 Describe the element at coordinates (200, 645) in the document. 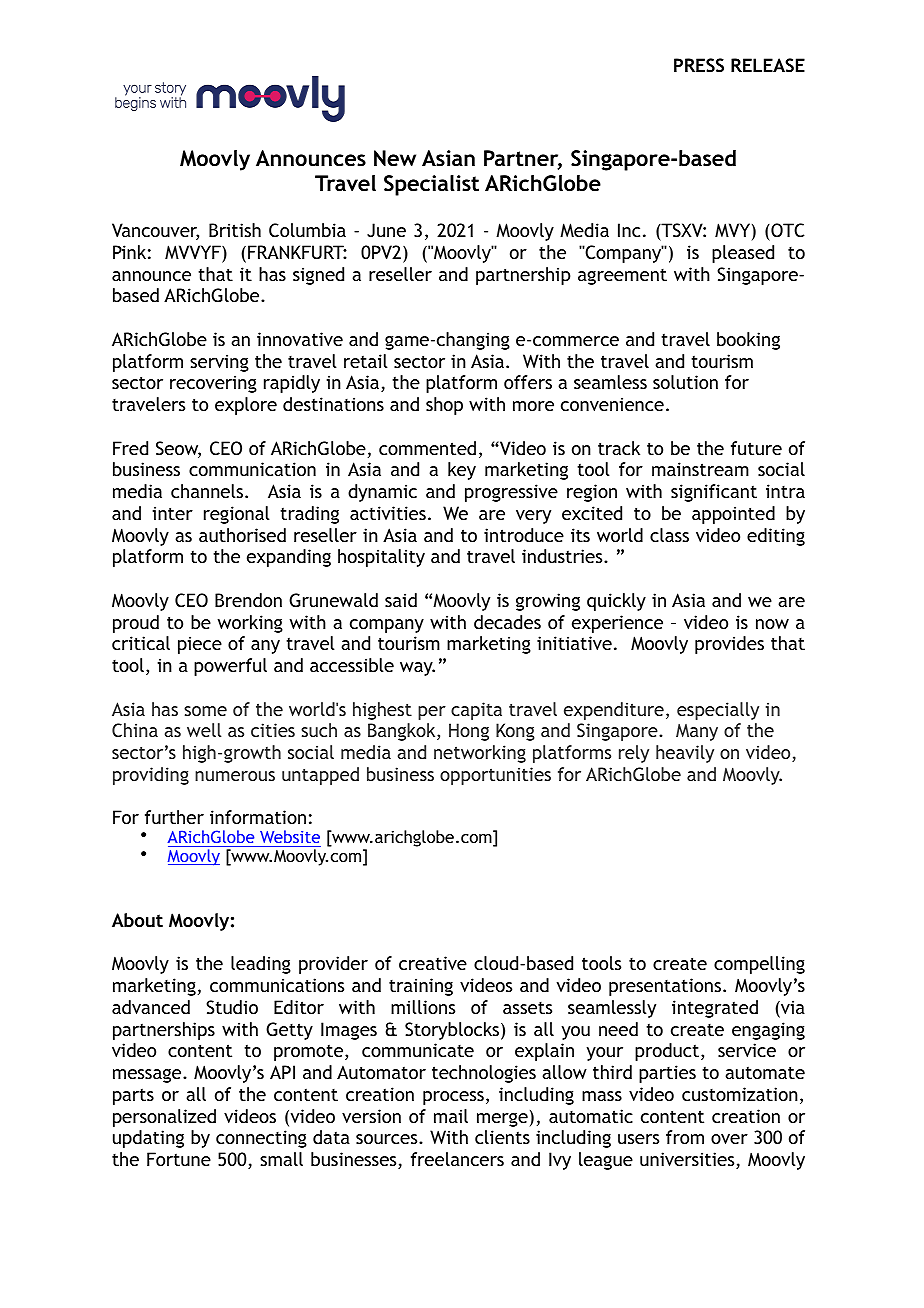

I see `piece` at that location.
